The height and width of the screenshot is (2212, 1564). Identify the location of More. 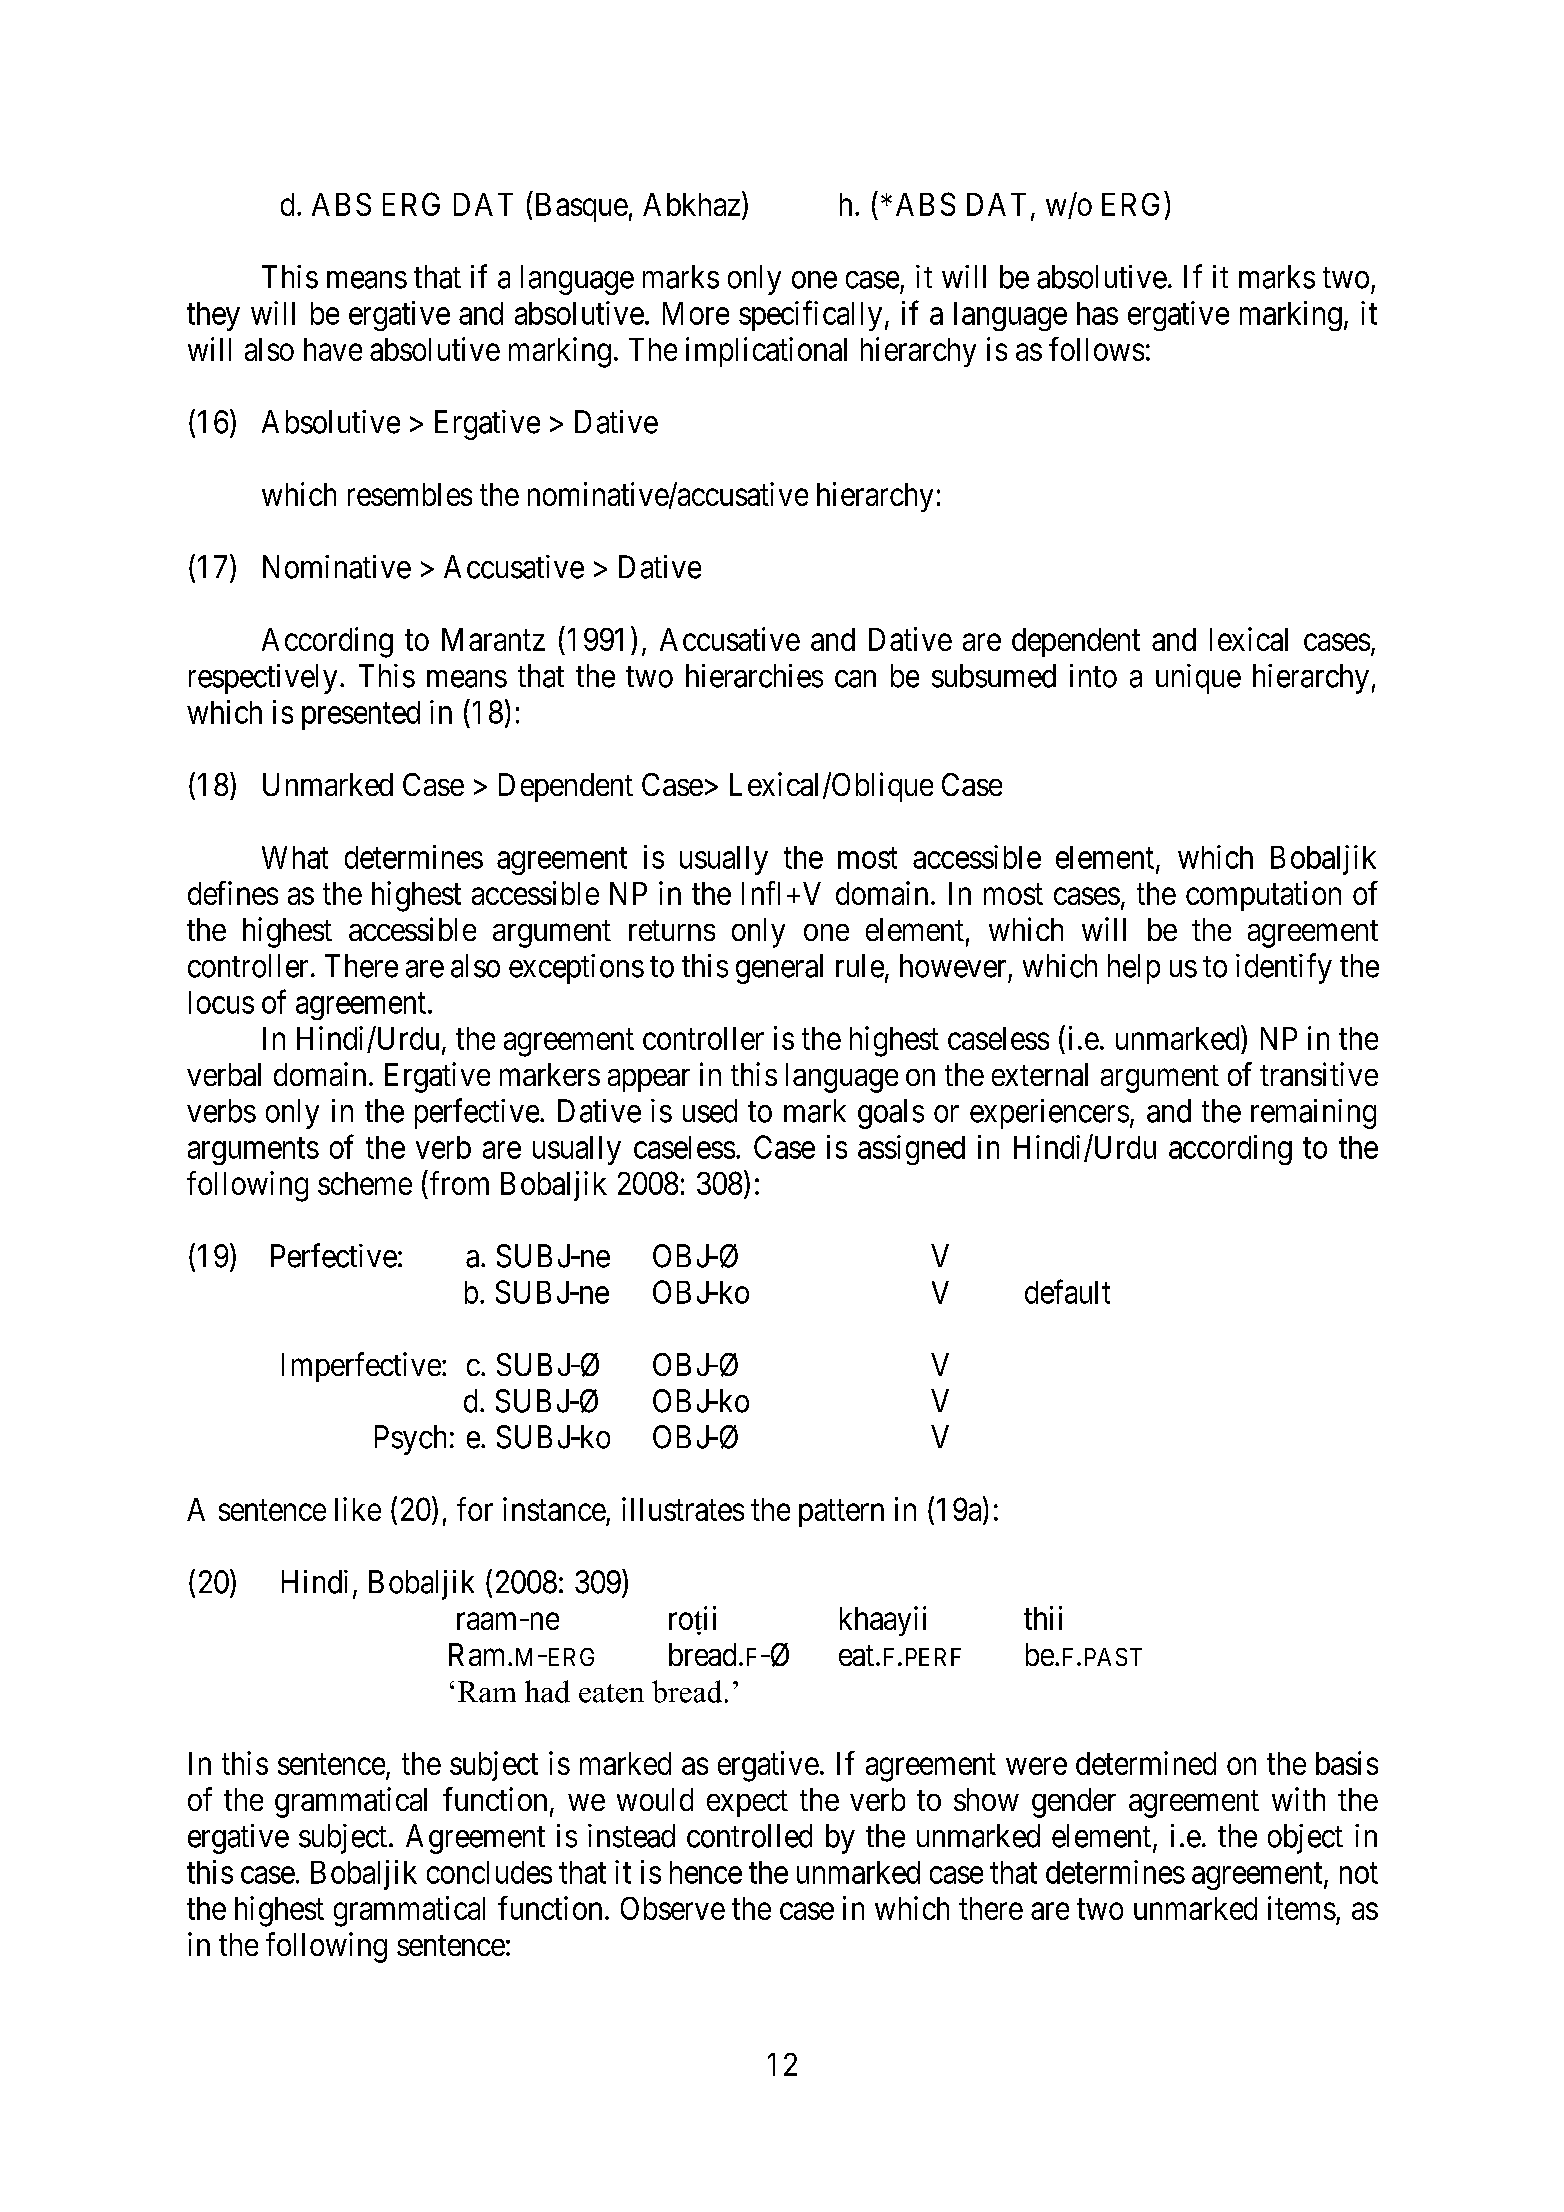
(696, 313).
